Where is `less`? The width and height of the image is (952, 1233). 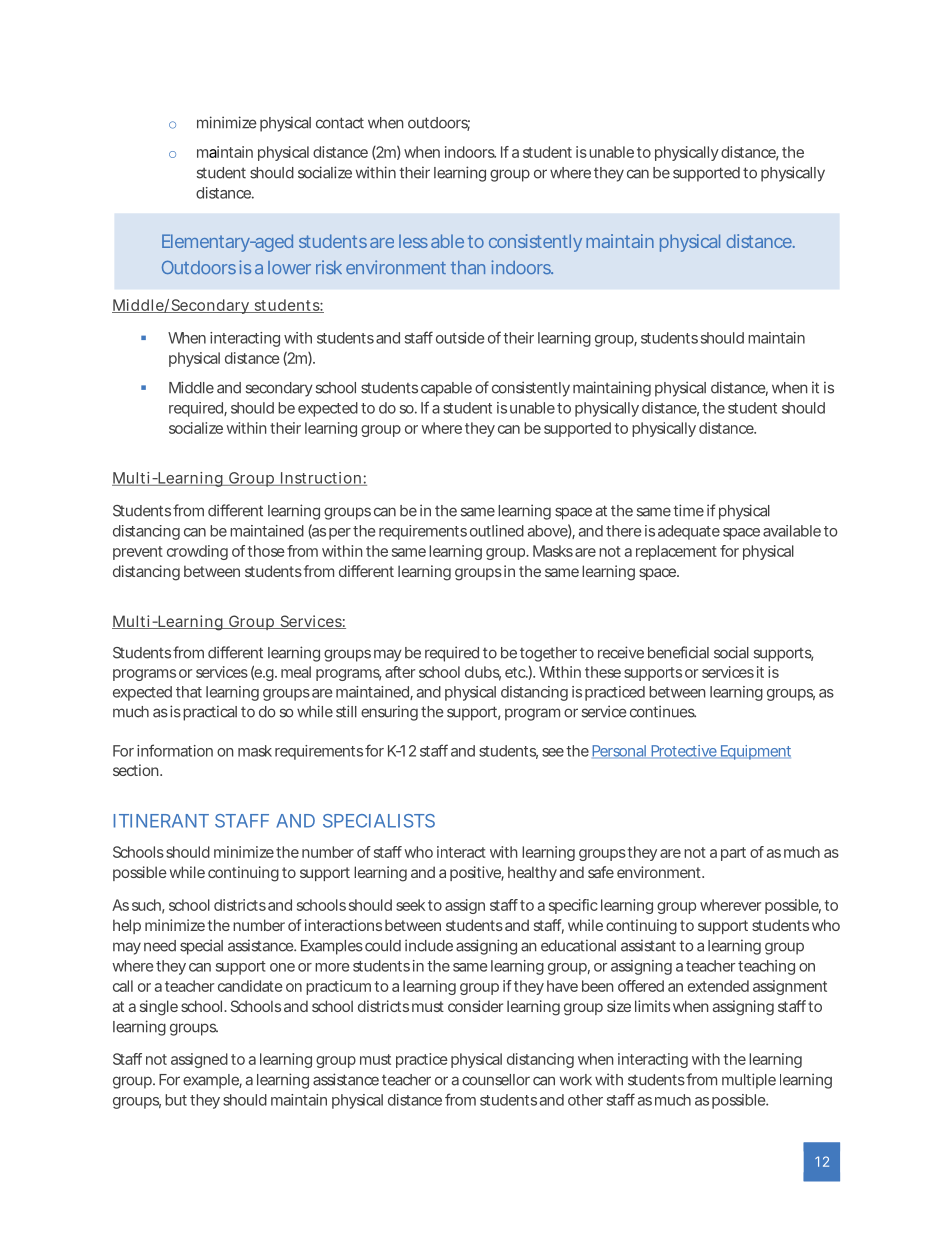 less is located at coordinates (413, 241).
